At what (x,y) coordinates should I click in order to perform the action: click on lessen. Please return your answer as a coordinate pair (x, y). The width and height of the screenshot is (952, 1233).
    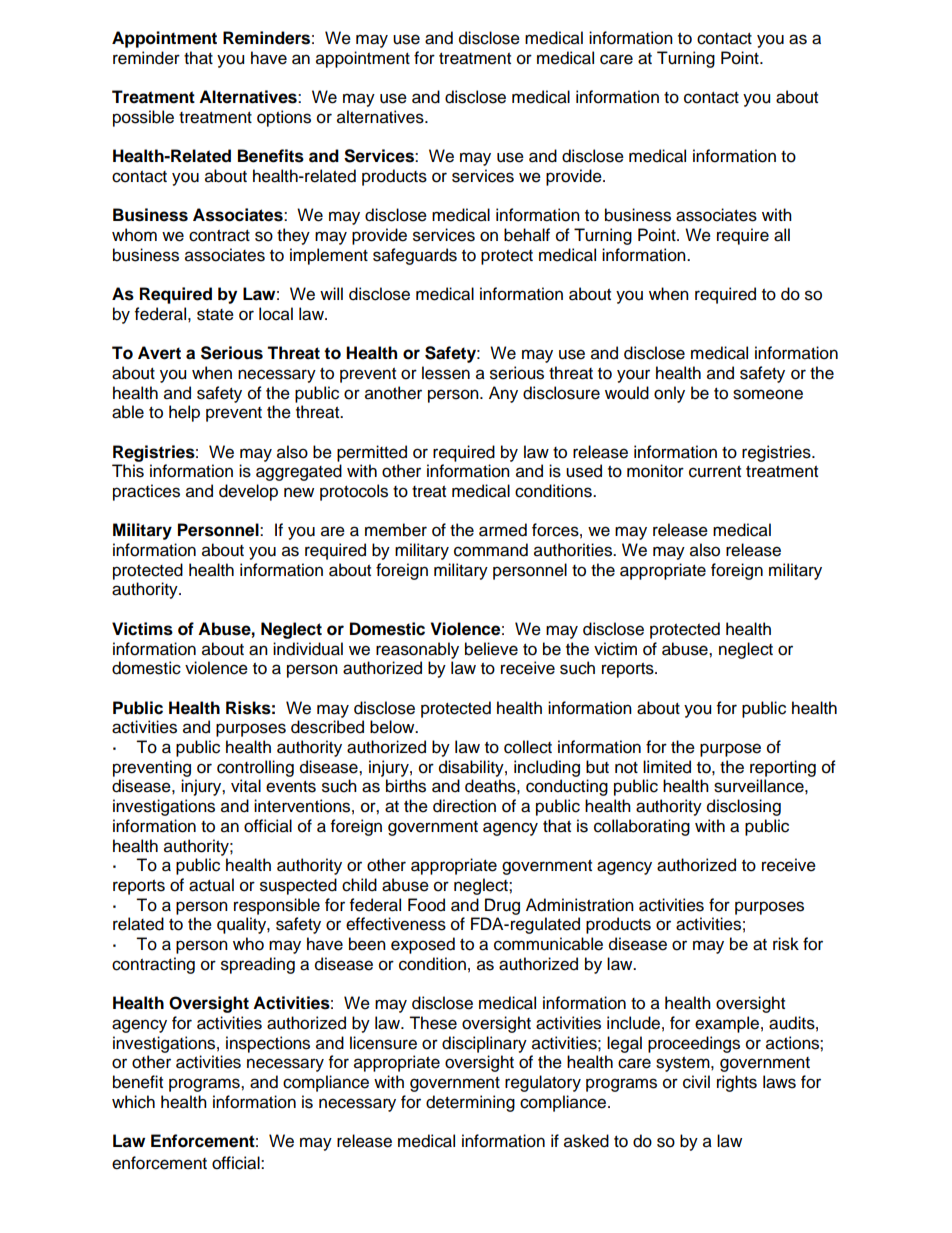
    Looking at the image, I should click on (446, 373).
